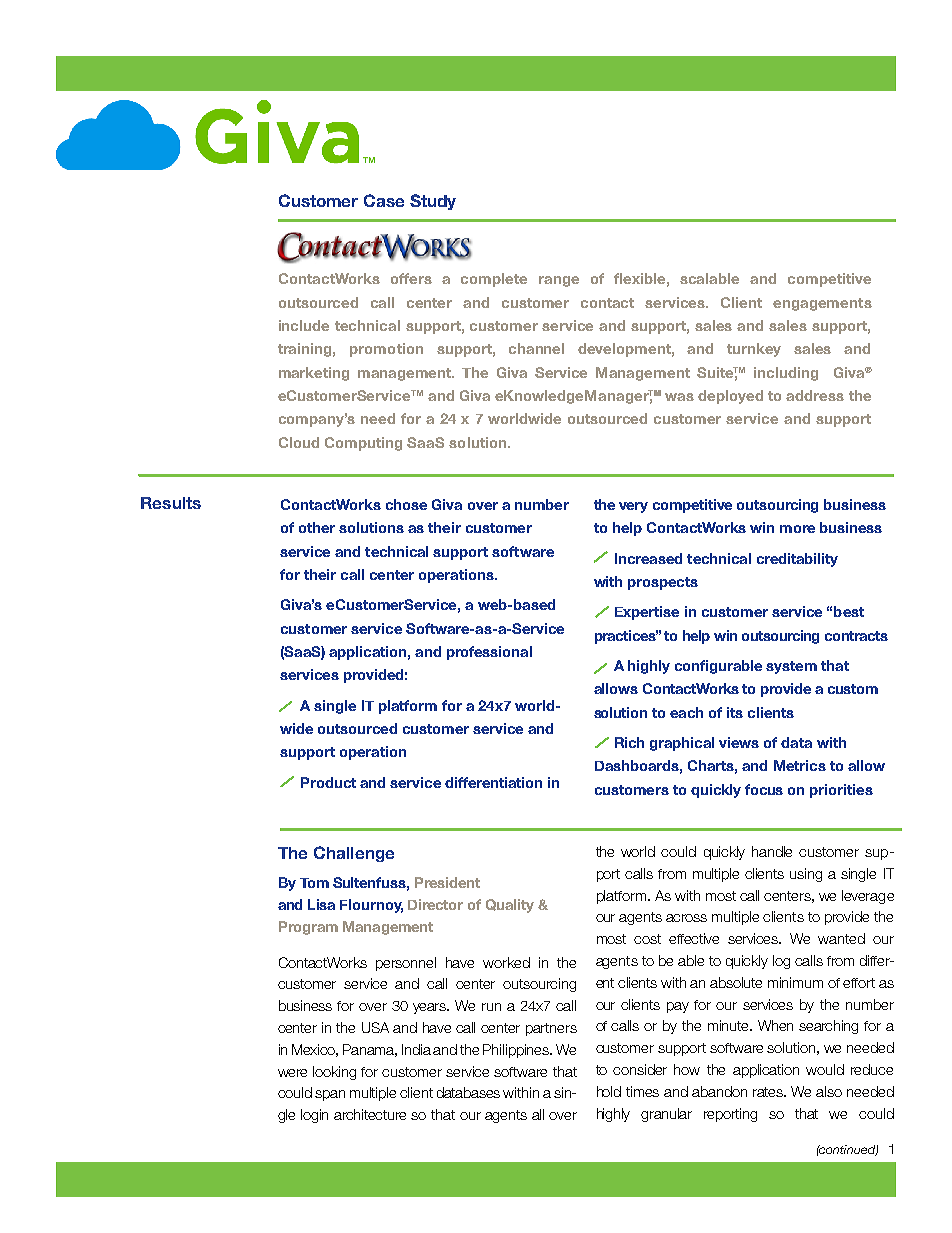 Image resolution: width=952 pixels, height=1233 pixels. Describe the element at coordinates (489, 653) in the page. I see `professional` at that location.
